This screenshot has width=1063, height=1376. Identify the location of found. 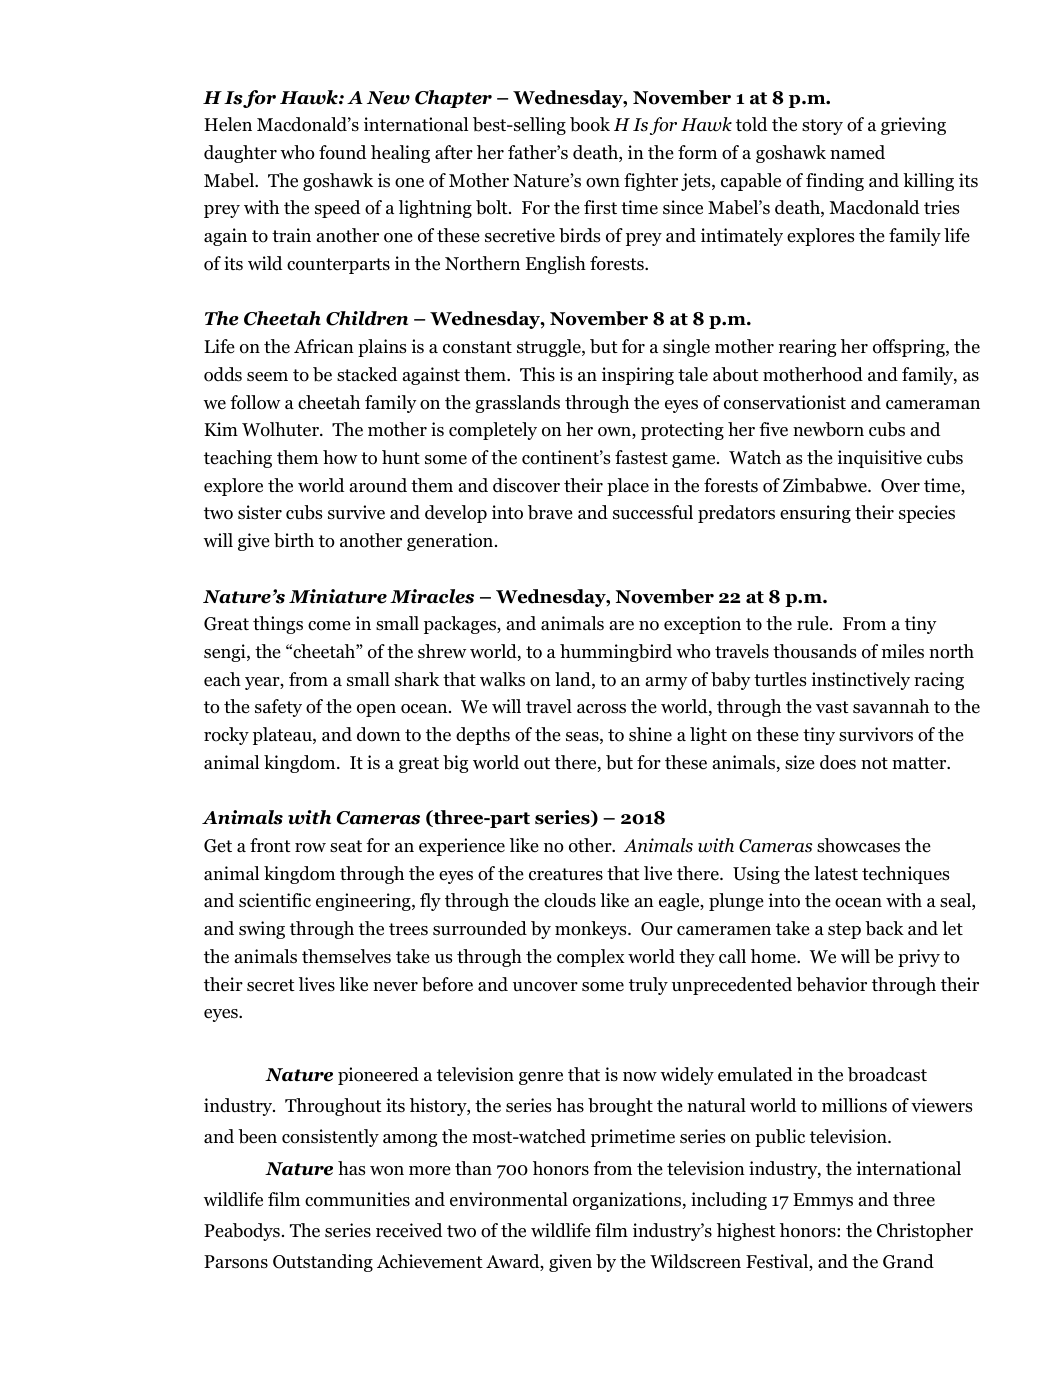
(342, 152).
